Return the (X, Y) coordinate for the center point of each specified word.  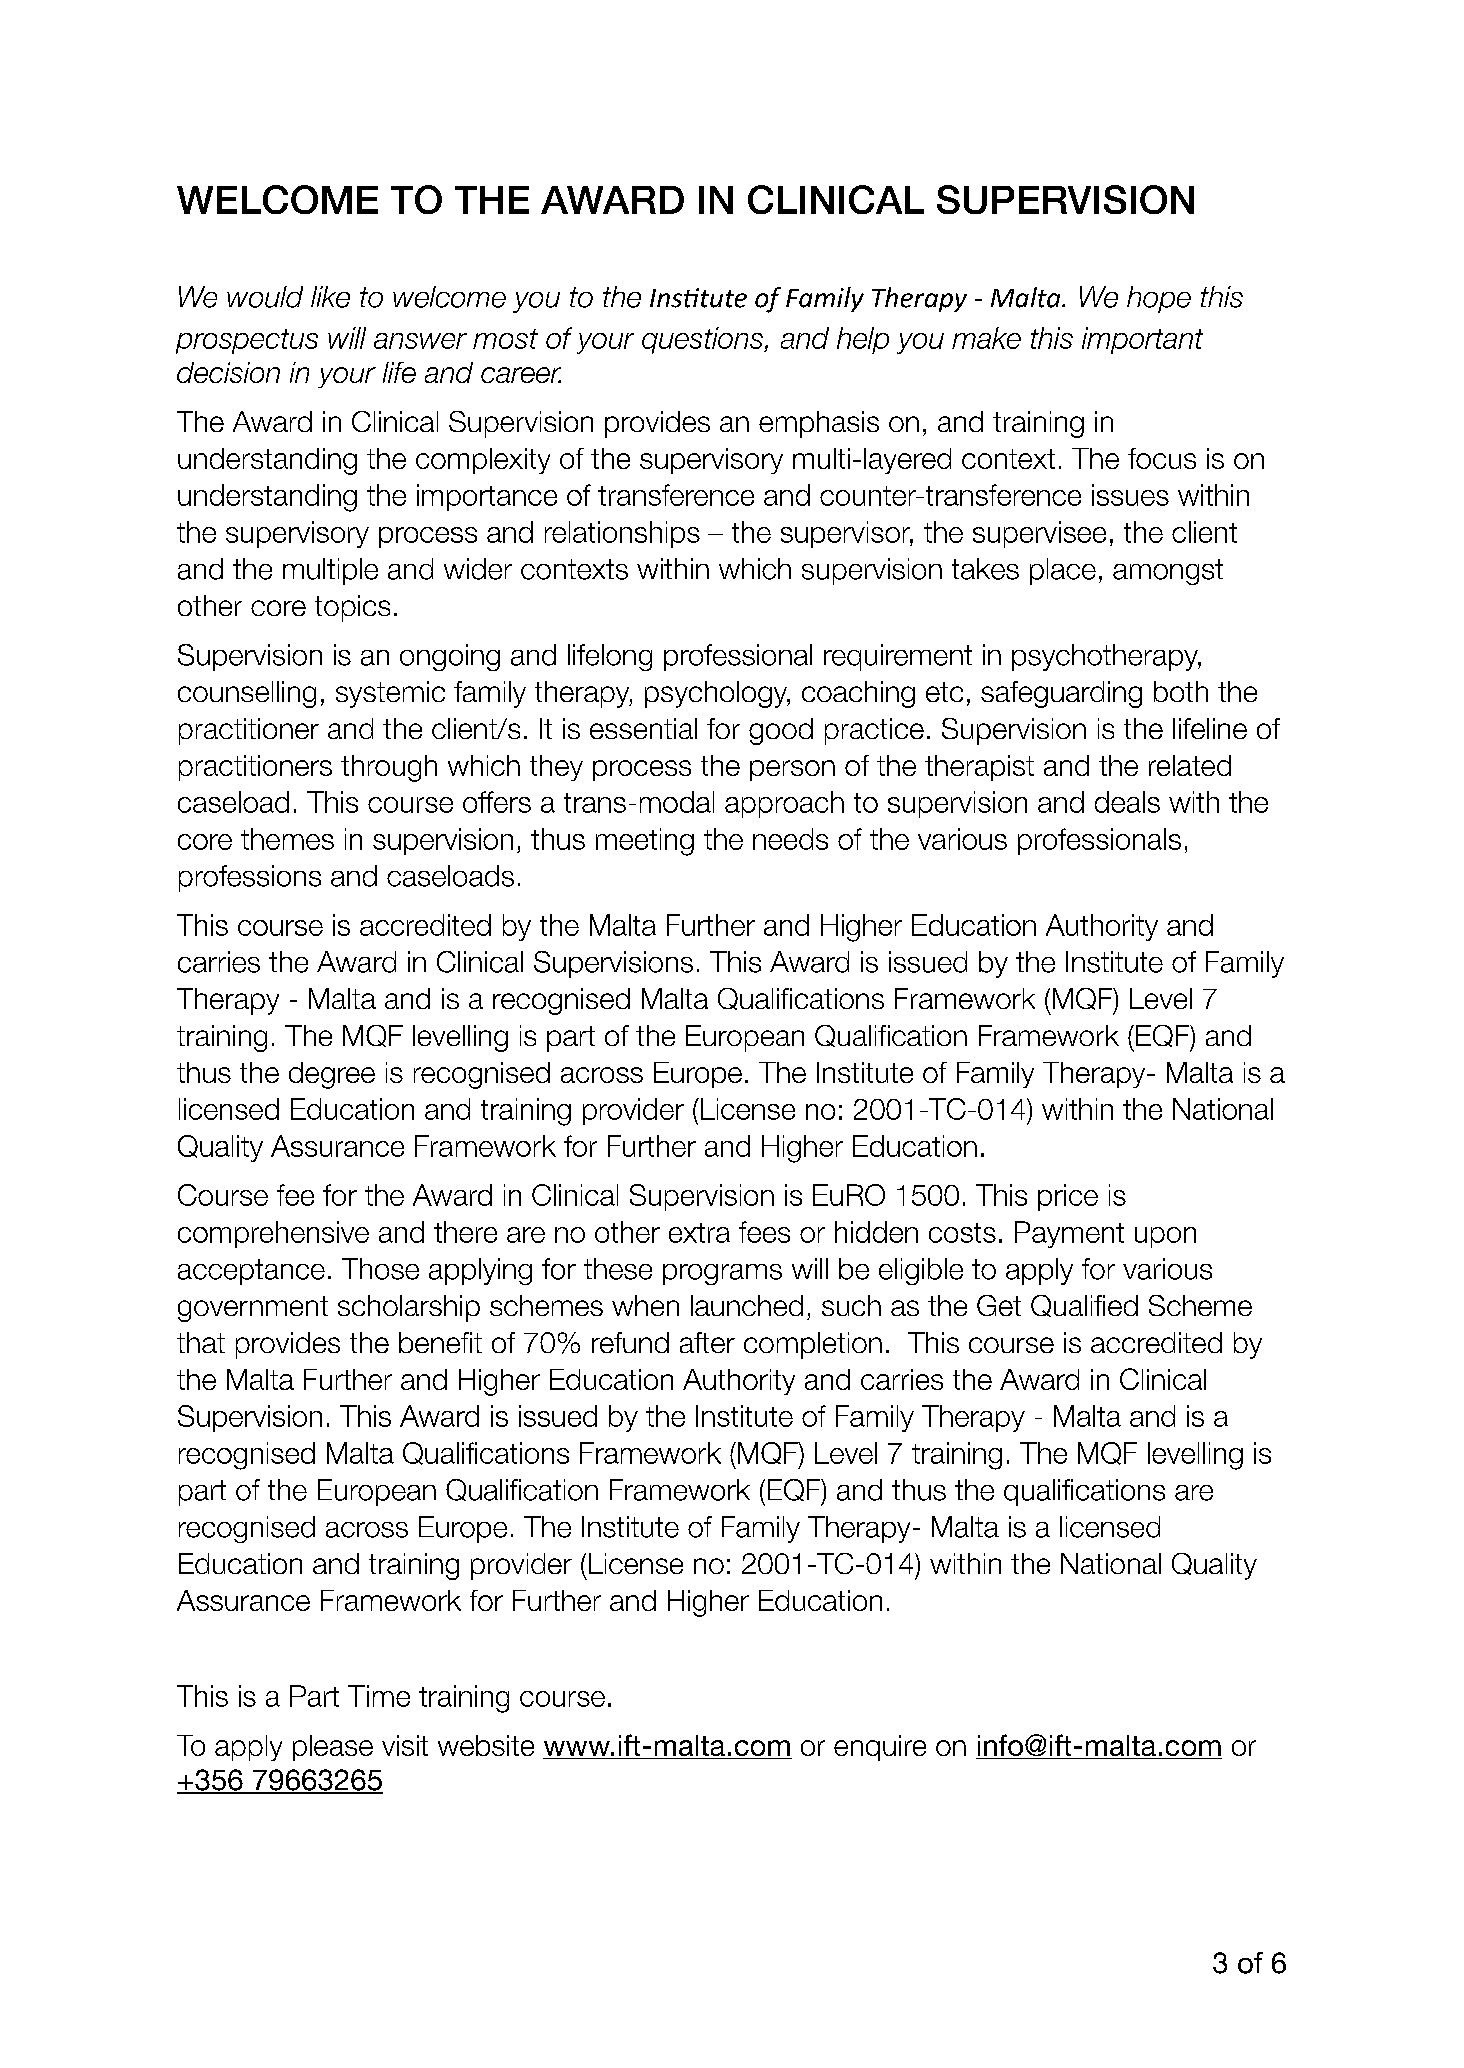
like (330, 297)
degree (332, 1075)
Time (379, 1696)
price (1068, 1197)
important (1142, 340)
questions (703, 340)
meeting (645, 842)
